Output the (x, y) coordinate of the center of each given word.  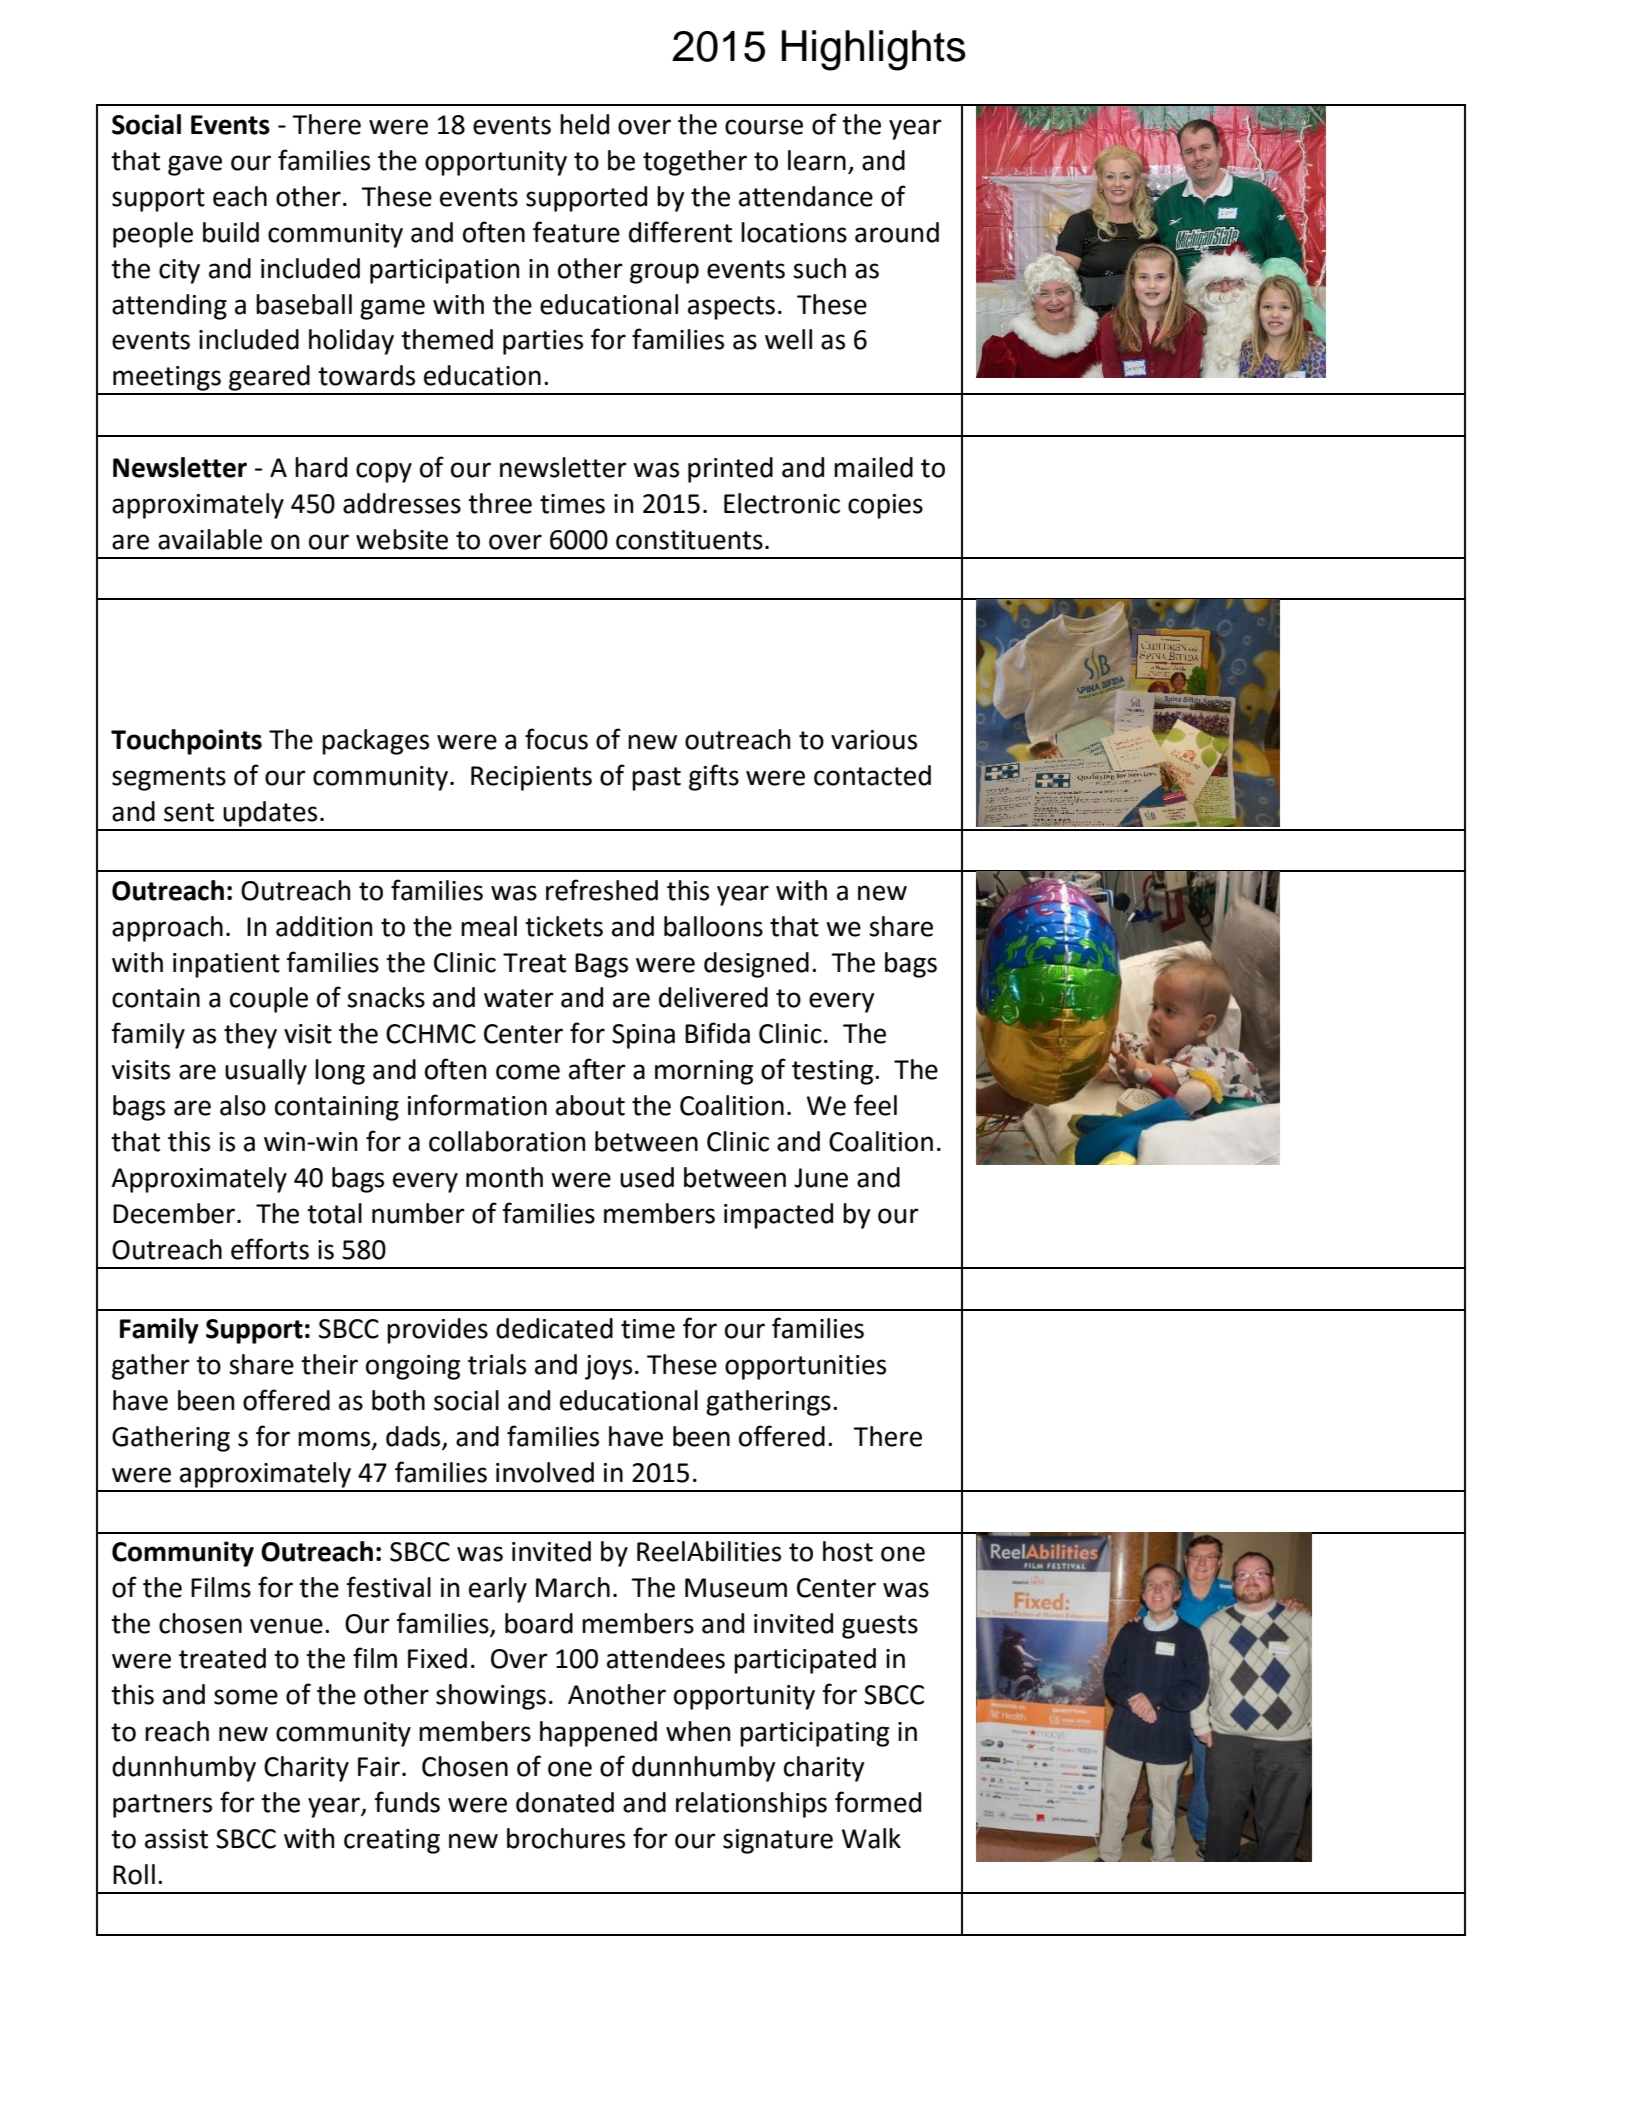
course (764, 127)
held (584, 124)
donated (565, 1802)
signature (778, 1841)
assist (176, 1839)
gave (195, 165)
